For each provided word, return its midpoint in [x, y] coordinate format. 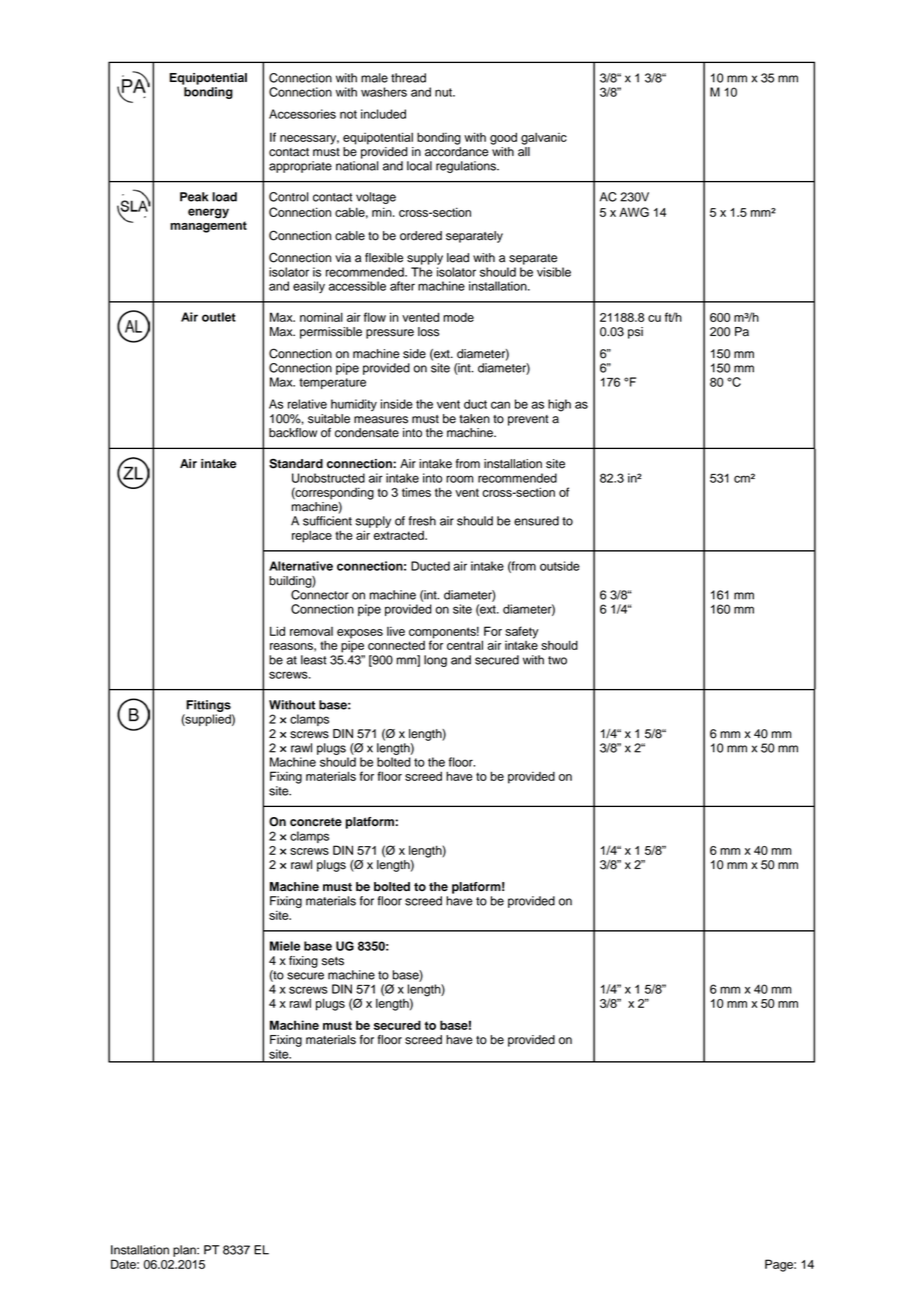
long [435, 661]
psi [635, 333]
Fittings [208, 706]
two [557, 660]
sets [333, 961]
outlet [219, 317]
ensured [536, 521]
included [383, 114]
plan [185, 1251]
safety [522, 632]
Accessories [302, 114]
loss [428, 332]
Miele [285, 946]
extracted [400, 535]
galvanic [544, 138]
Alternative [301, 566]
